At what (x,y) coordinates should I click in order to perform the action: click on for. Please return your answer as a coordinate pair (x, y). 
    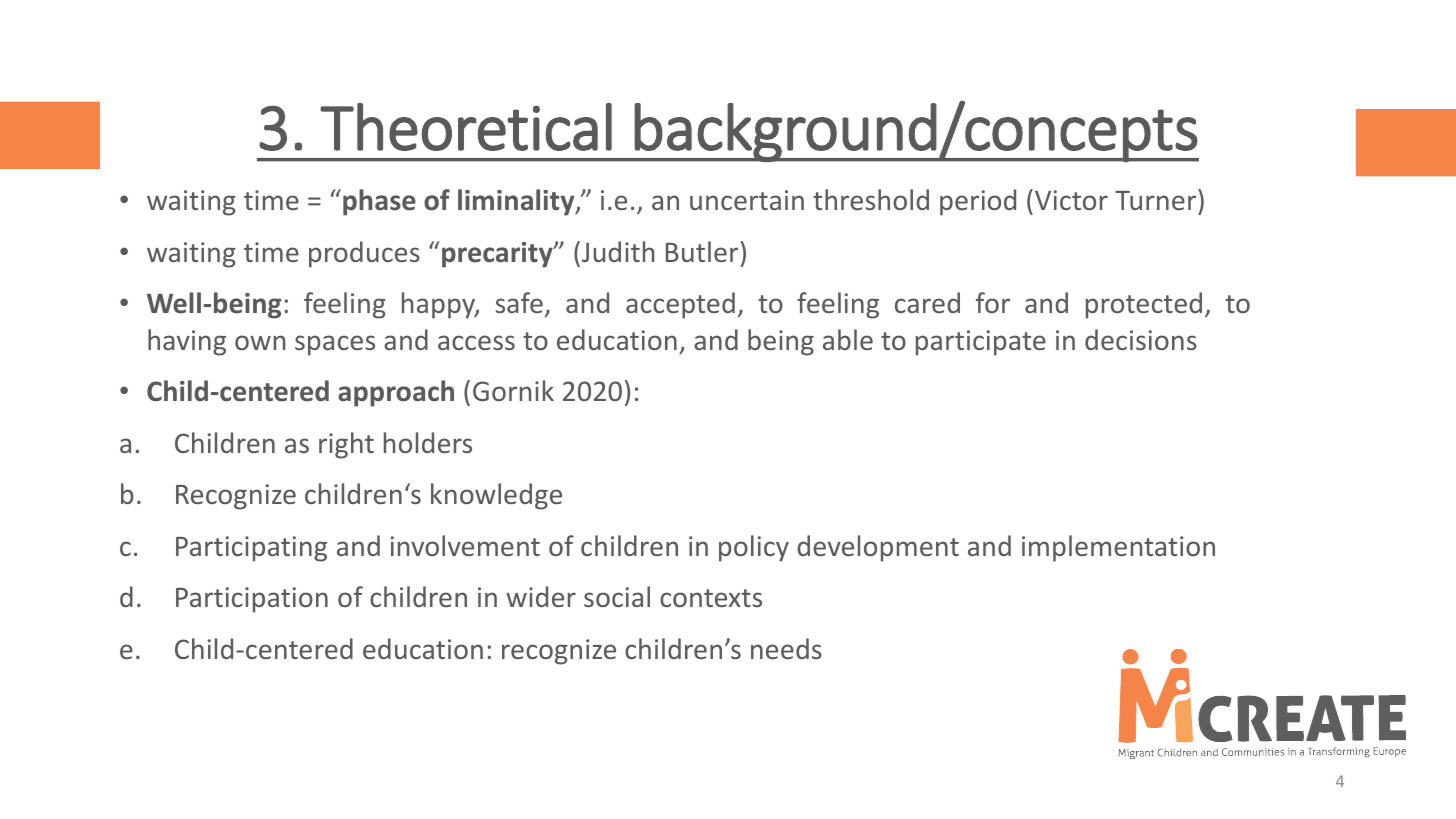
    Looking at the image, I should click on (993, 302).
